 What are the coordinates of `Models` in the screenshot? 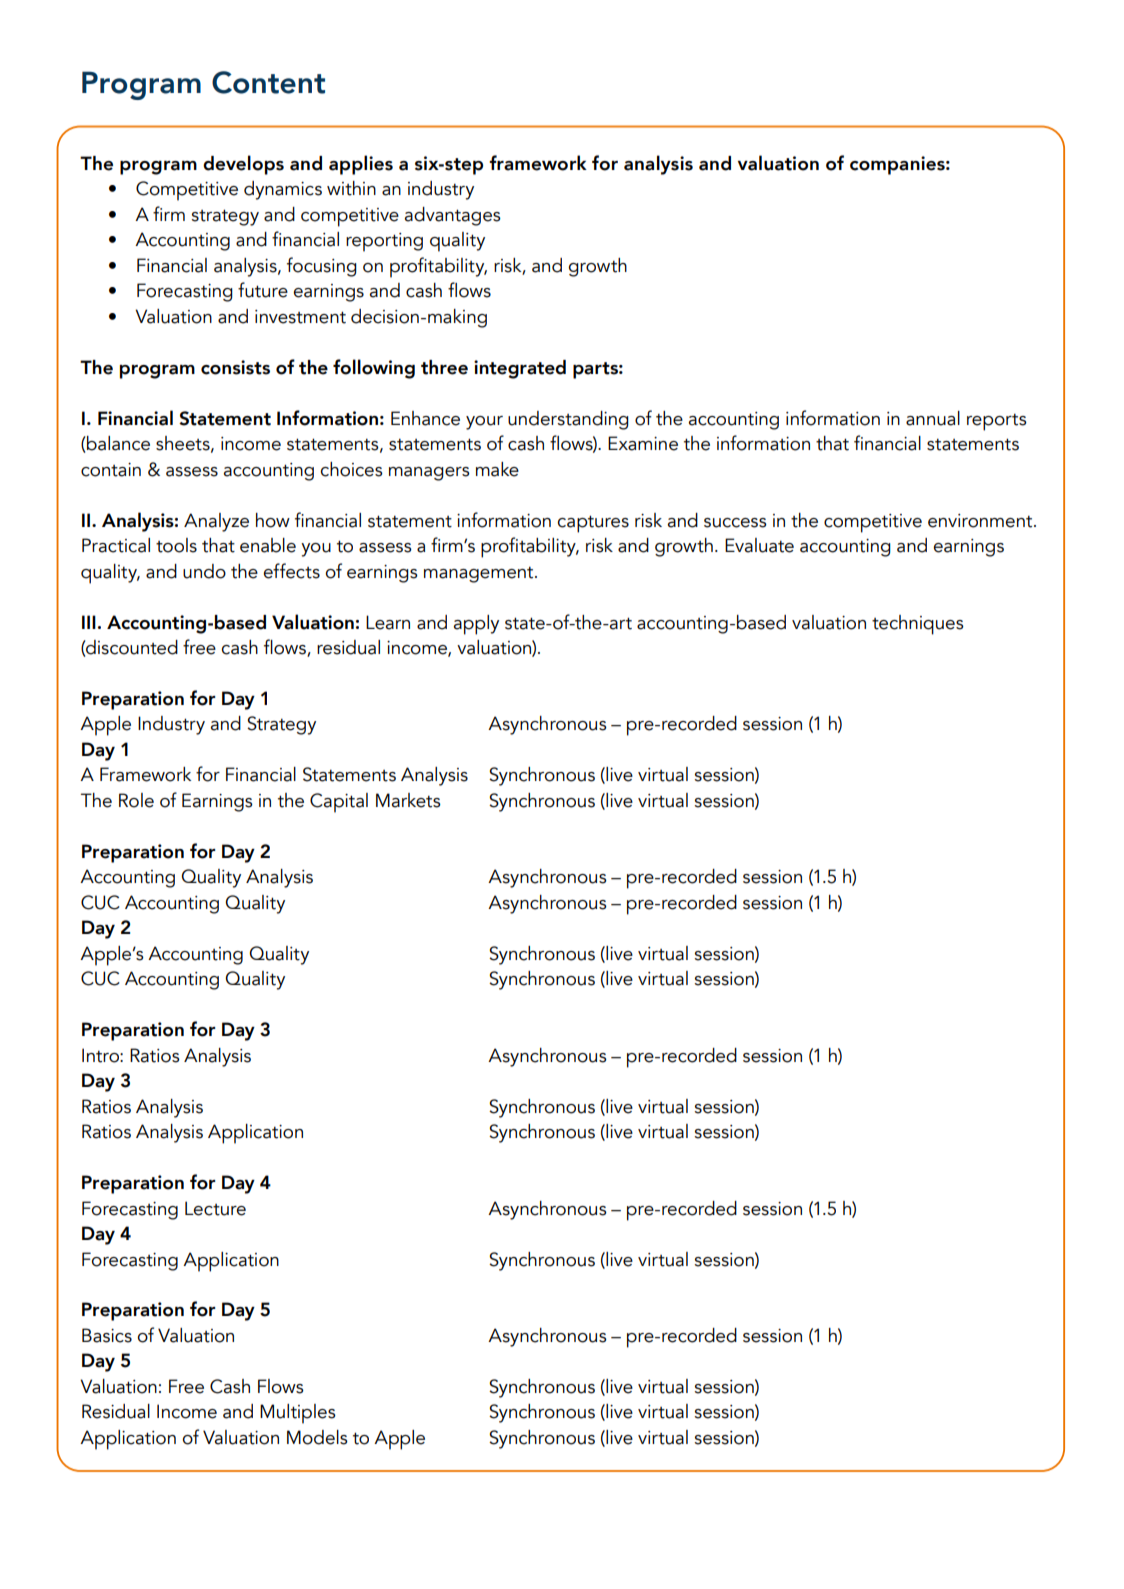 It's located at (317, 1437).
